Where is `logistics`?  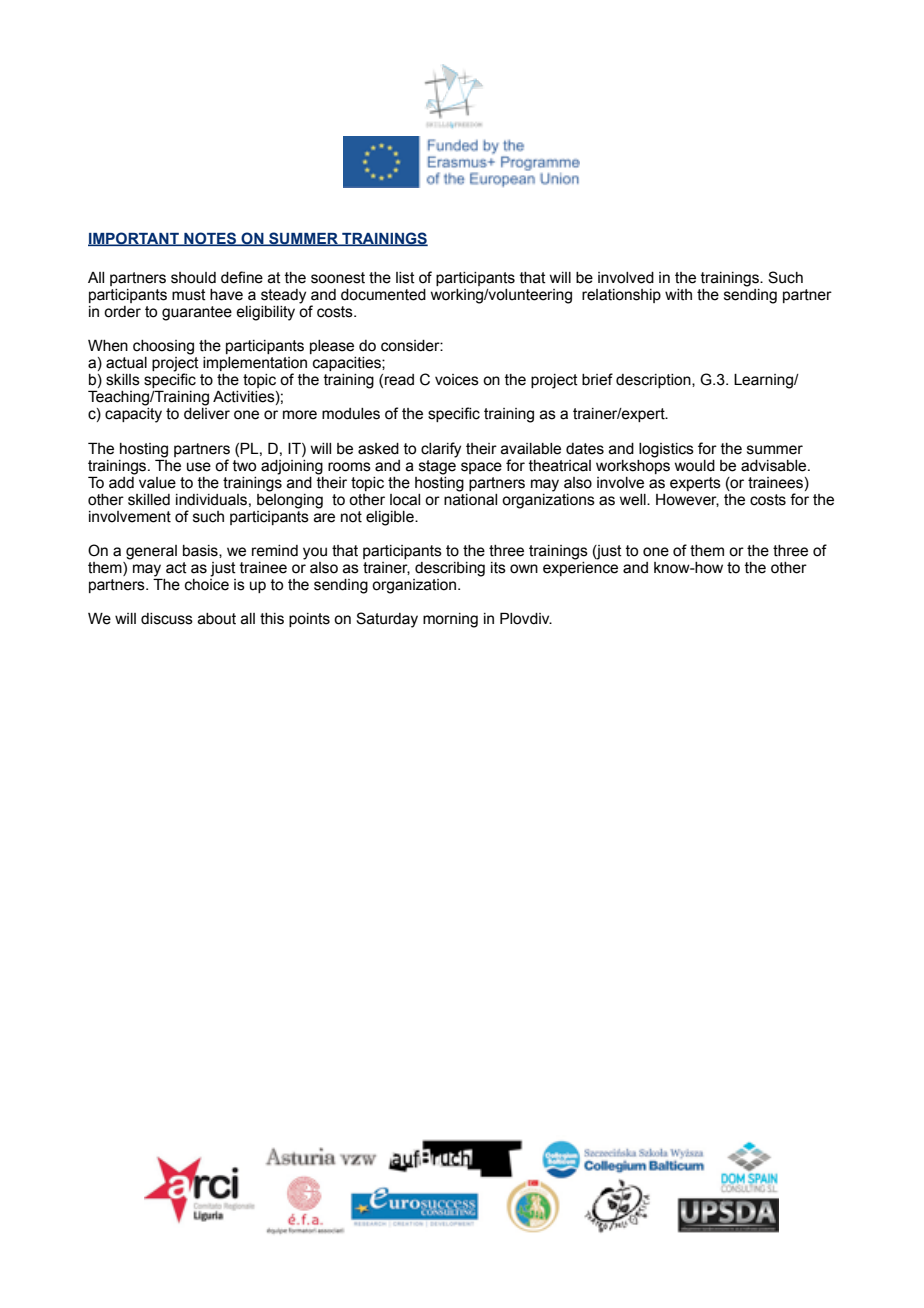 logistics is located at coordinates (666, 450).
